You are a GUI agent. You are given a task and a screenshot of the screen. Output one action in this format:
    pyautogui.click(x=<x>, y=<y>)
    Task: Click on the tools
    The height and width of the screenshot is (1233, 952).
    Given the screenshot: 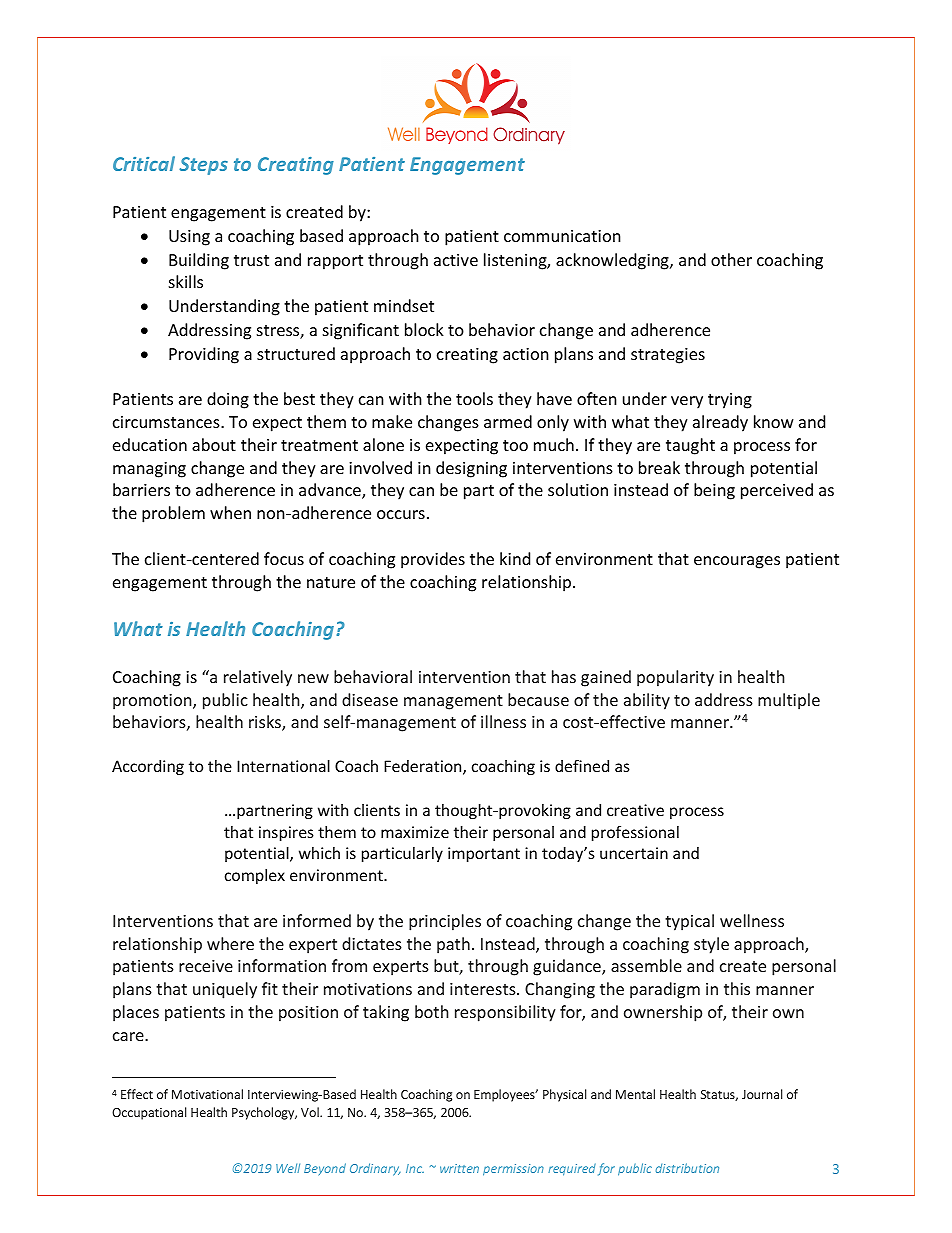 What is the action you would take?
    pyautogui.click(x=474, y=398)
